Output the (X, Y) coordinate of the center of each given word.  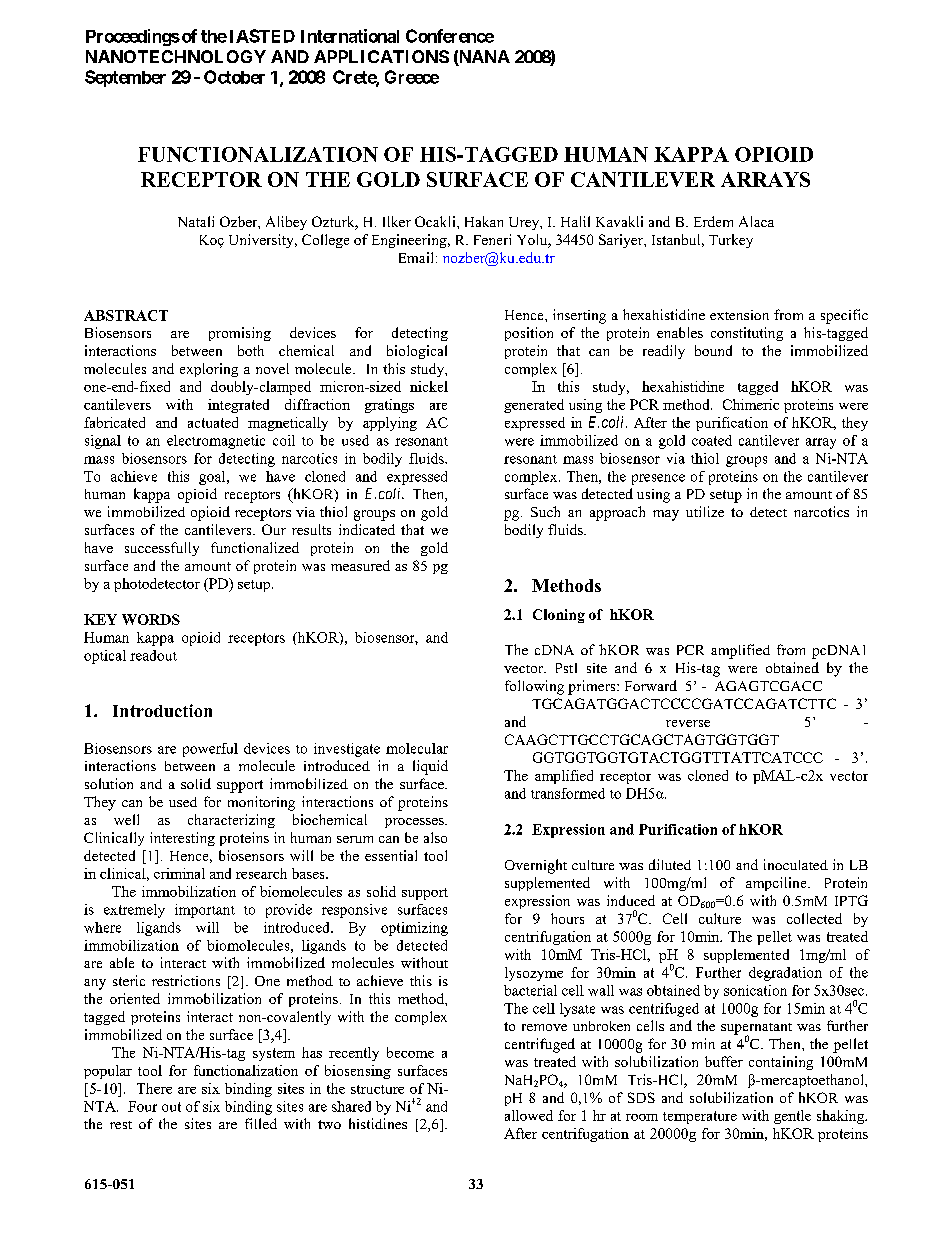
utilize (705, 511)
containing (781, 1063)
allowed (529, 1115)
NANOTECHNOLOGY (176, 56)
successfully (162, 549)
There (154, 1088)
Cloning (559, 616)
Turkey (731, 241)
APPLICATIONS (381, 56)
